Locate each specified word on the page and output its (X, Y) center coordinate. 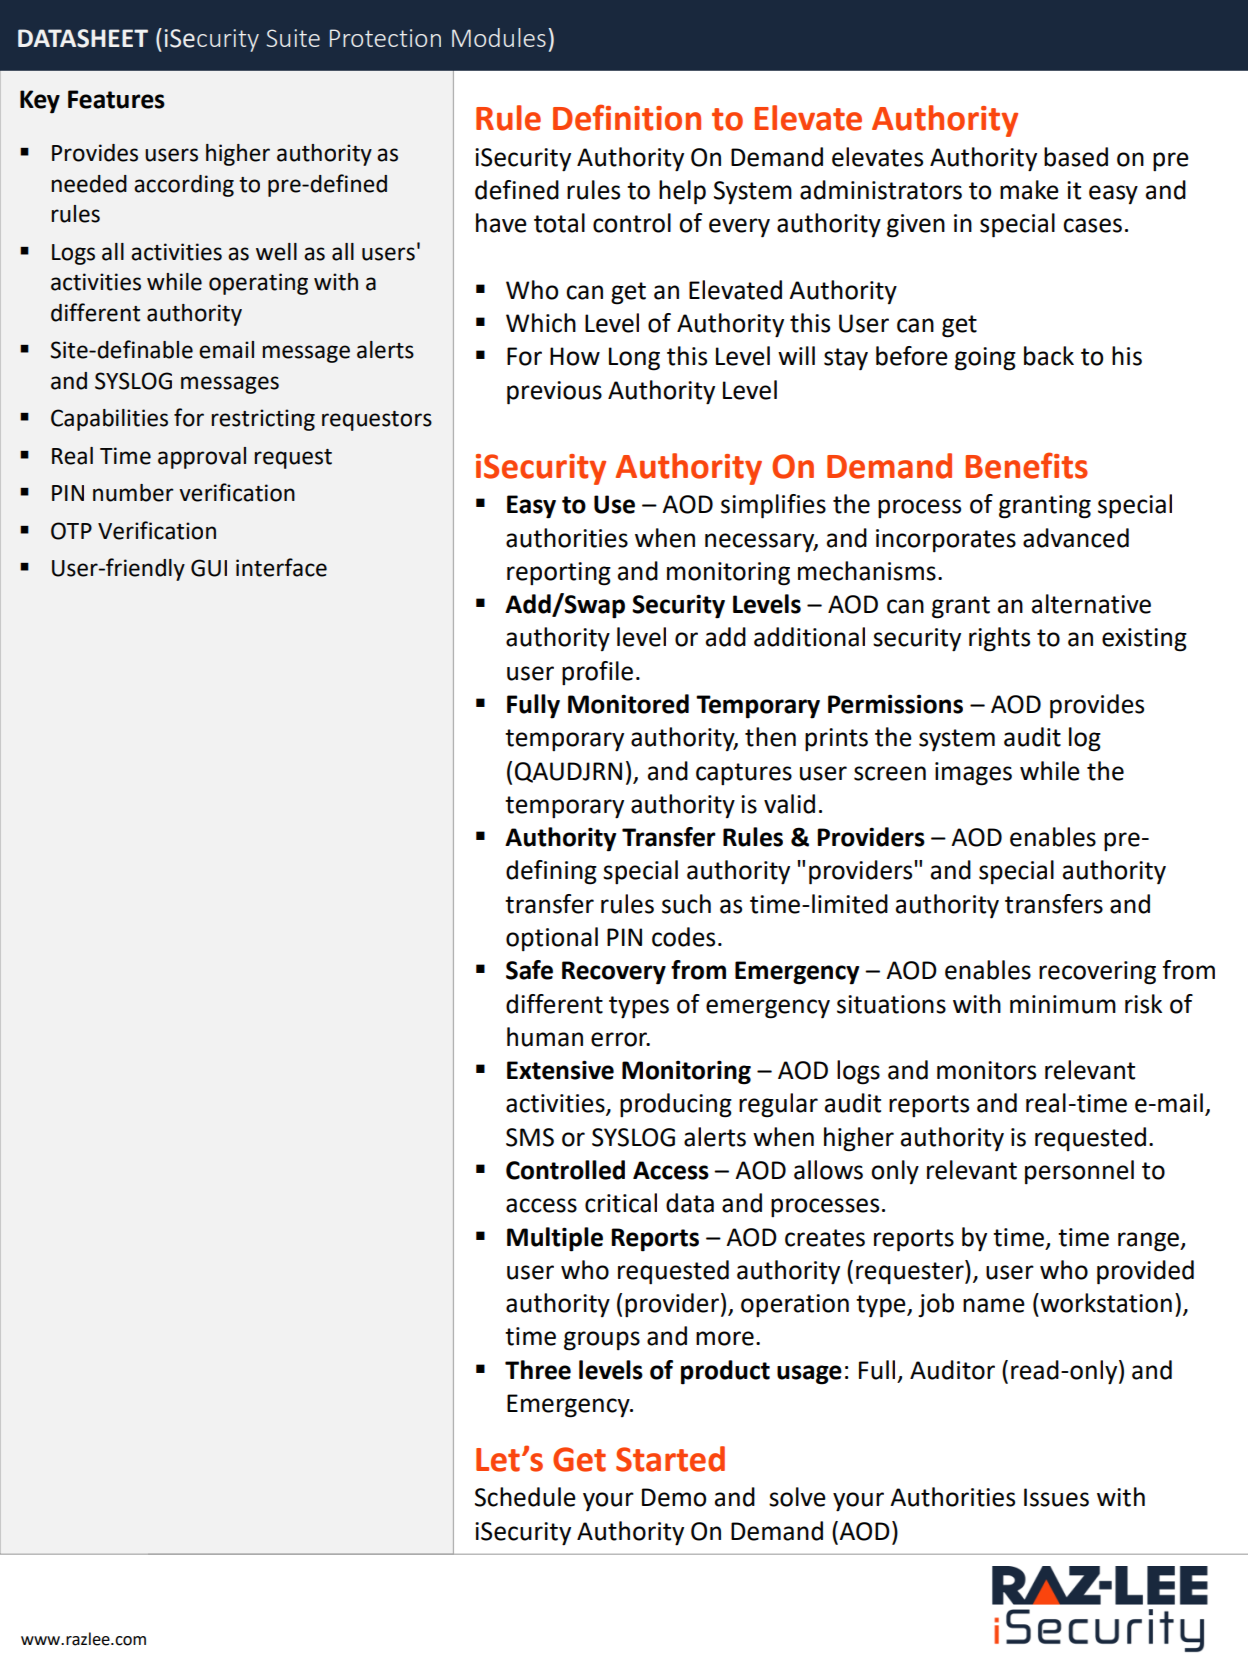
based (1076, 157)
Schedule (525, 1497)
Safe (529, 970)
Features (116, 99)
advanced (1076, 538)
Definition (627, 117)
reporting (559, 574)
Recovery (614, 973)
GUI (209, 568)
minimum (1063, 1004)
